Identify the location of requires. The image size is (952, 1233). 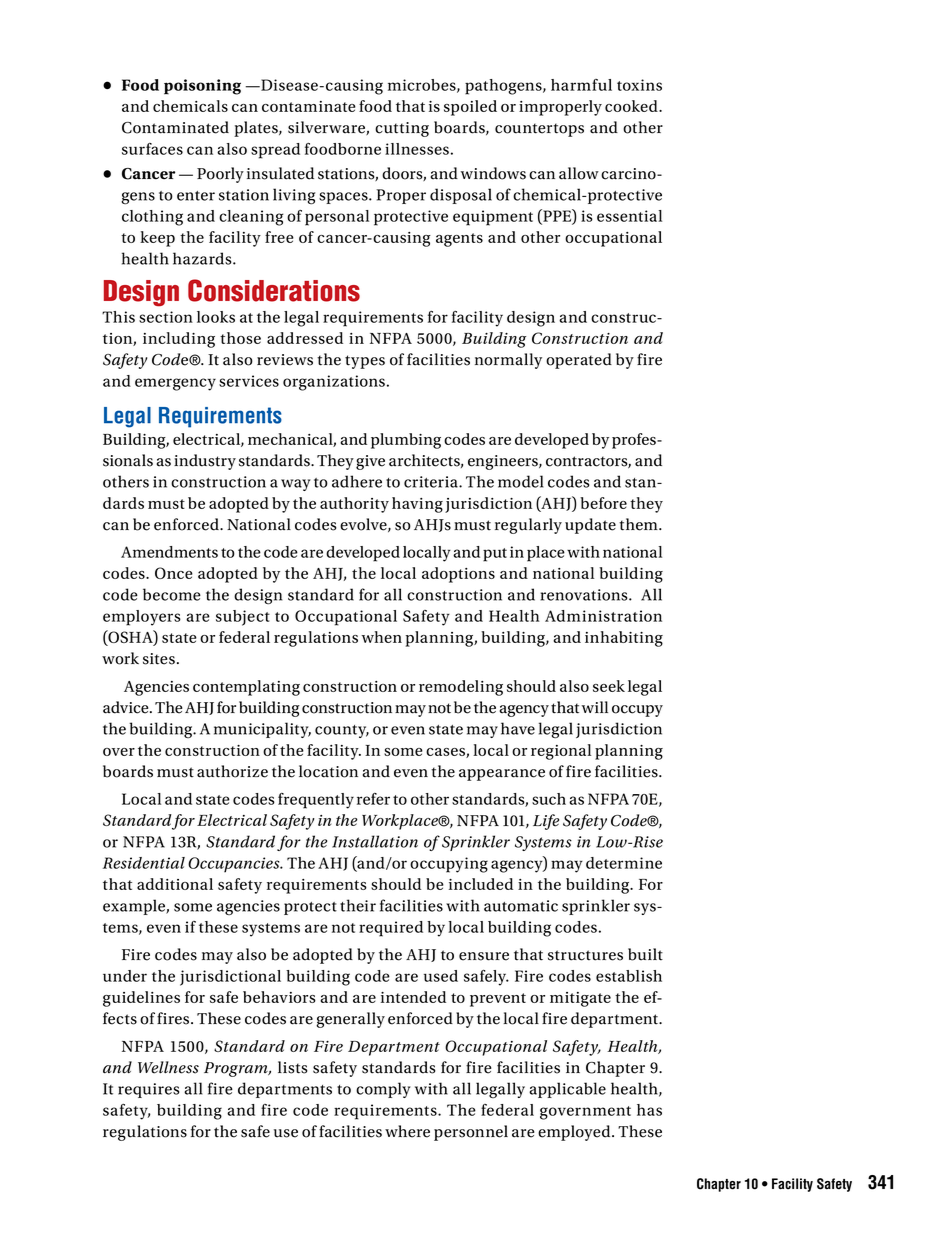
(148, 1090).
